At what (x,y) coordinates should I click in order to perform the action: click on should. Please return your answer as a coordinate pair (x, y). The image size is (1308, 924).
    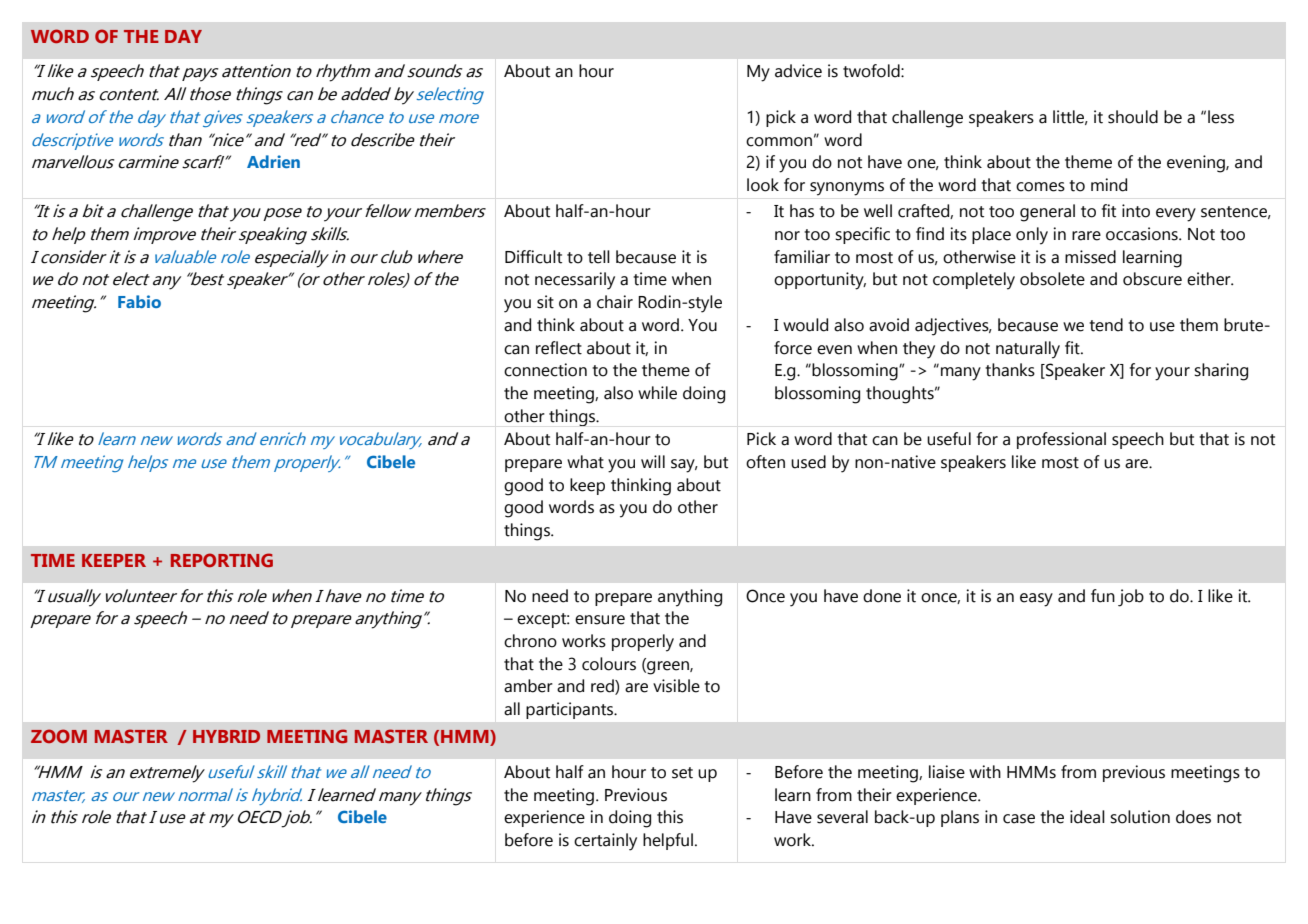
    Looking at the image, I should click on (1133, 117).
